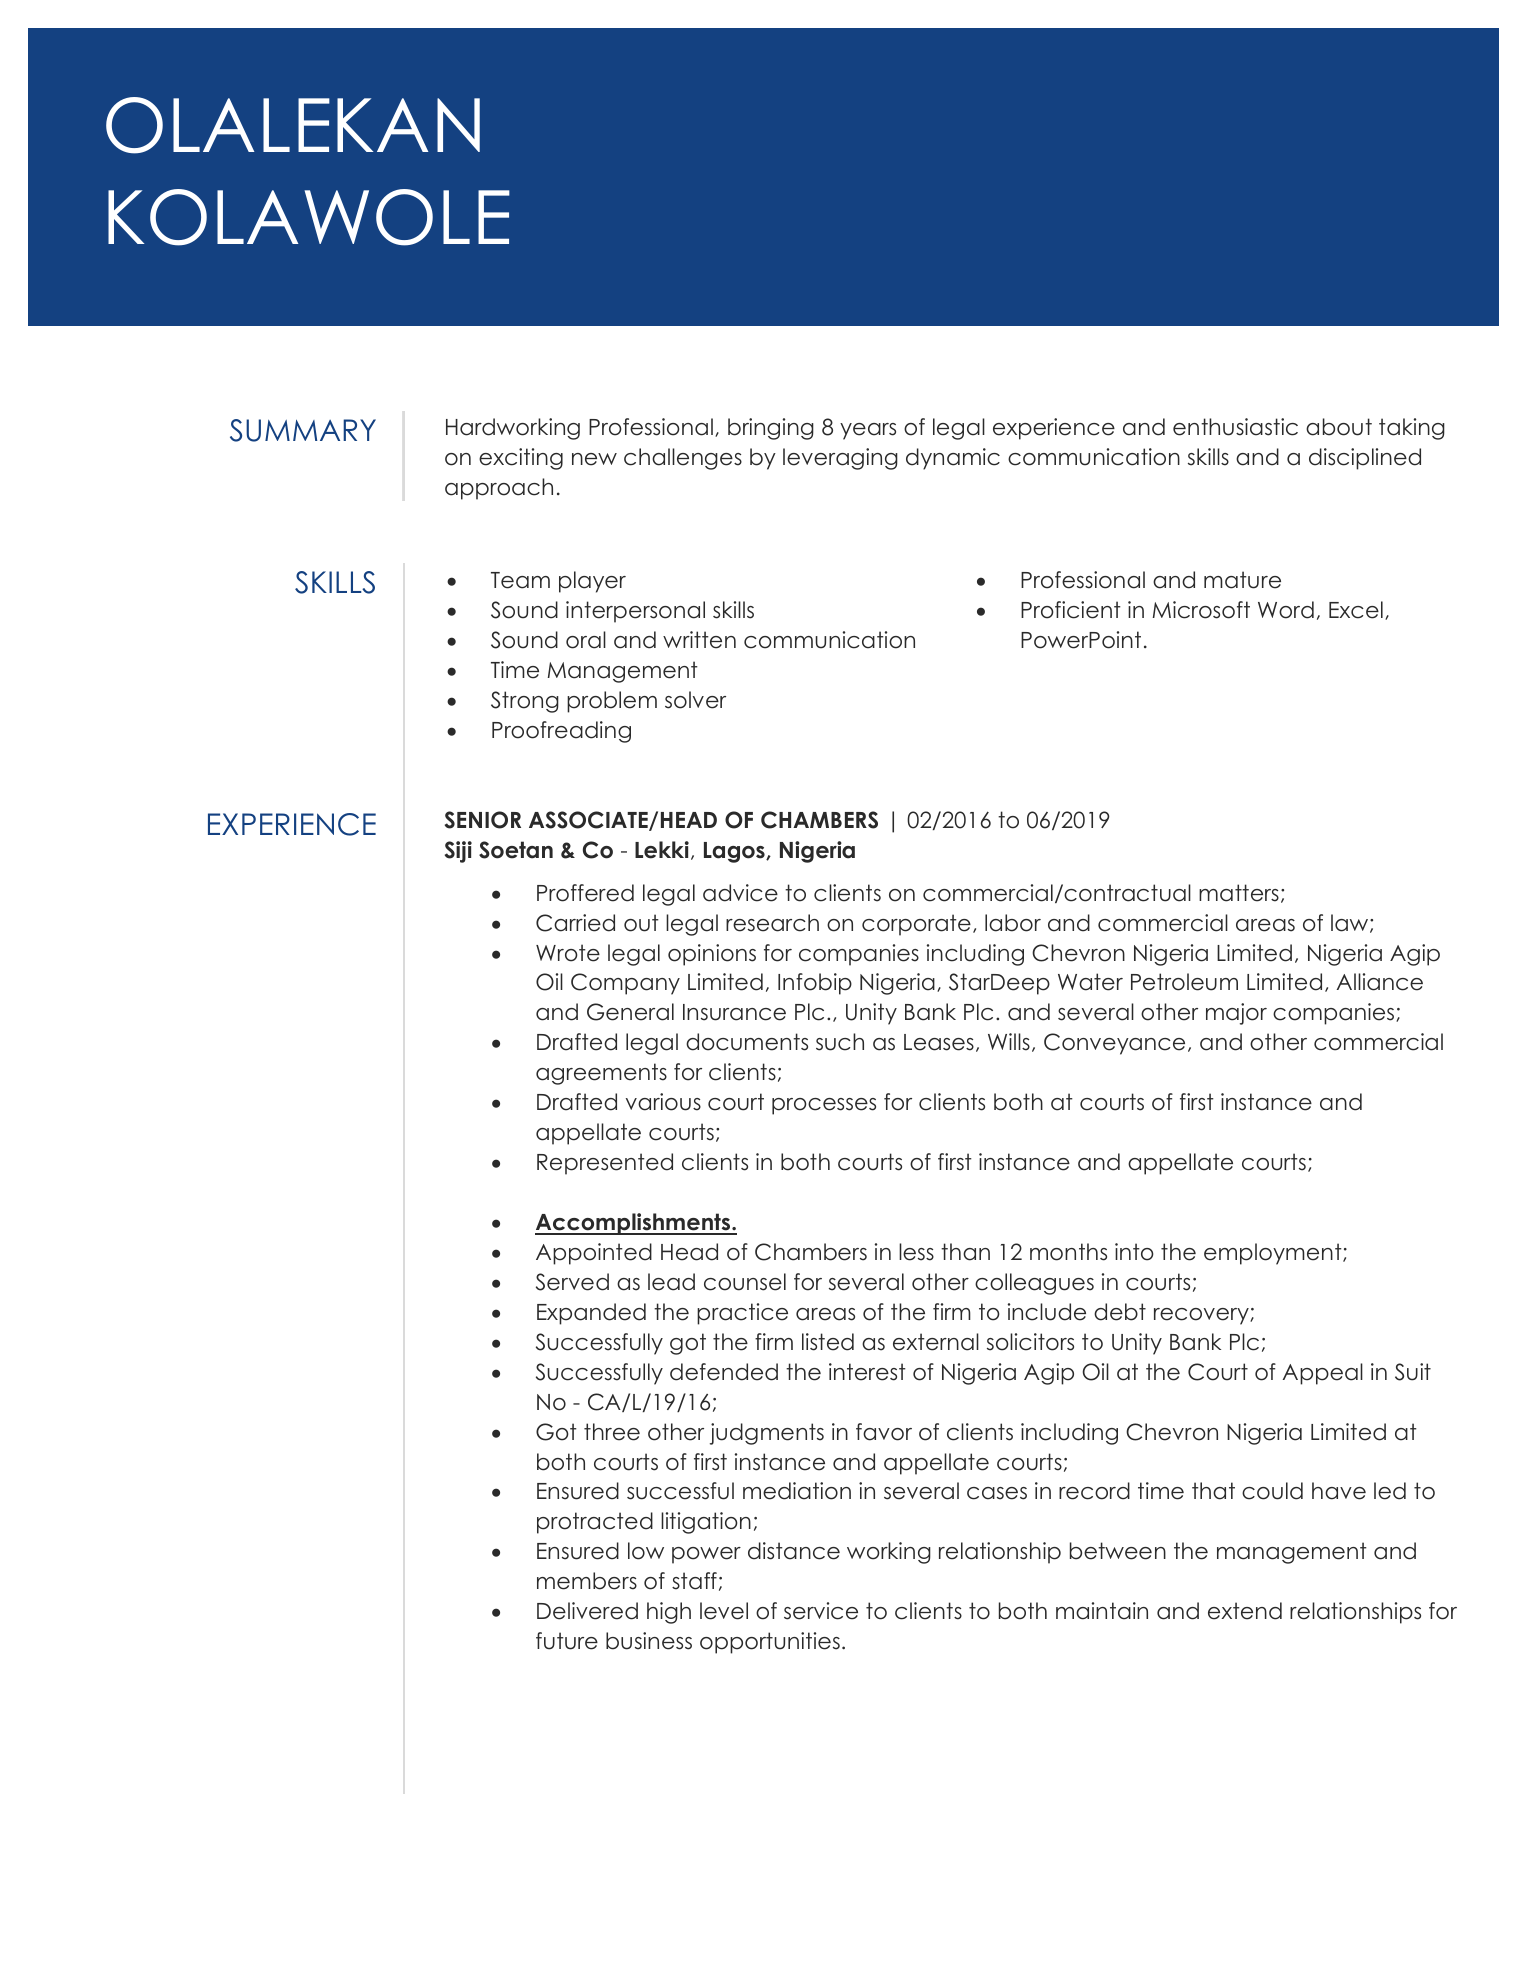 The height and width of the document is (1976, 1527). Describe the element at coordinates (840, 459) in the document. I see `leveraging` at that location.
